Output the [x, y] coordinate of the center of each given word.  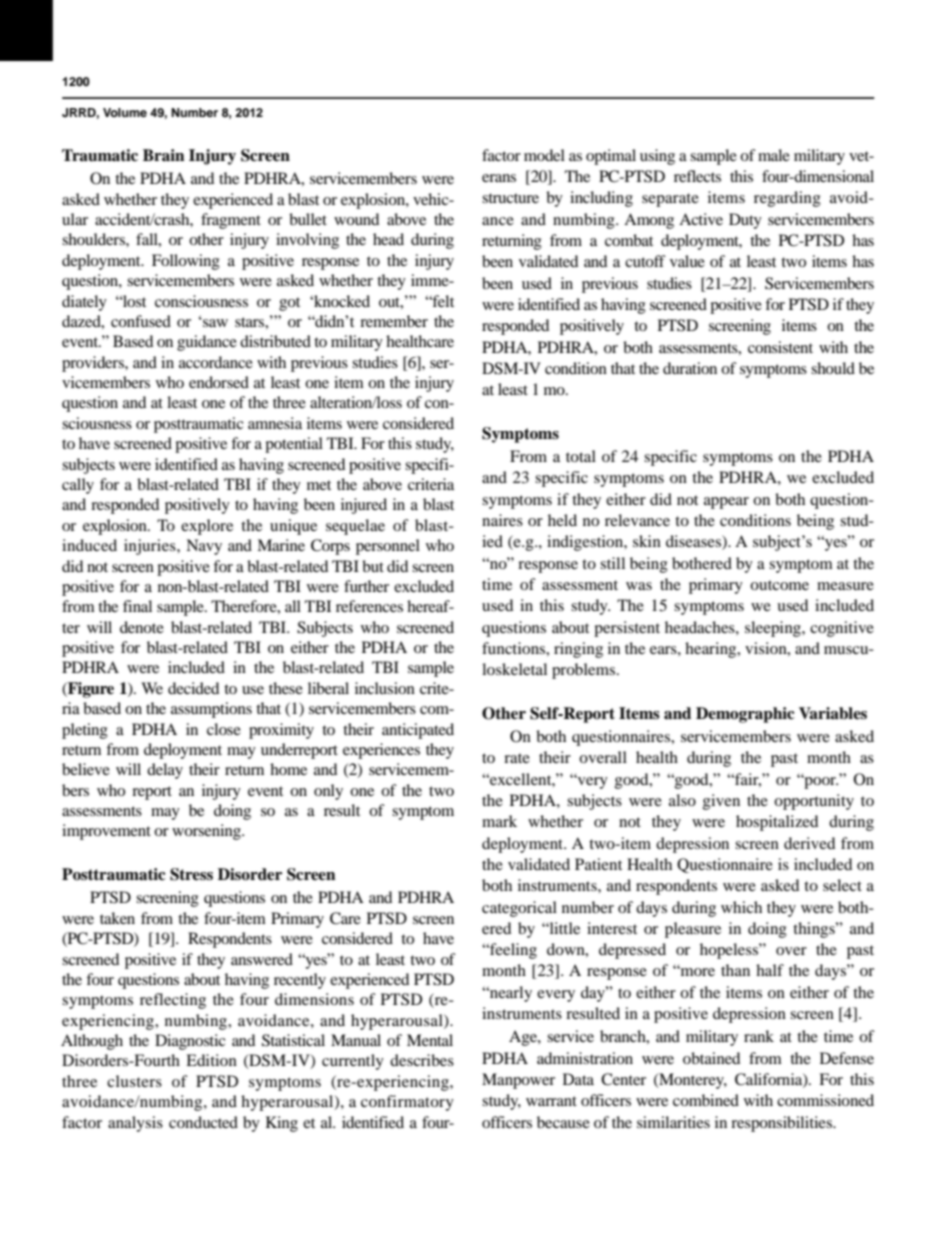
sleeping [774, 629]
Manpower [518, 1081]
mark [499, 821]
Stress [191, 874]
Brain [164, 155]
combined [706, 1100]
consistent [780, 347]
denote [142, 627]
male [774, 155]
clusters [134, 1081]
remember [394, 321]
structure [510, 198]
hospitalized [777, 823]
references [369, 606]
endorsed [219, 382]
